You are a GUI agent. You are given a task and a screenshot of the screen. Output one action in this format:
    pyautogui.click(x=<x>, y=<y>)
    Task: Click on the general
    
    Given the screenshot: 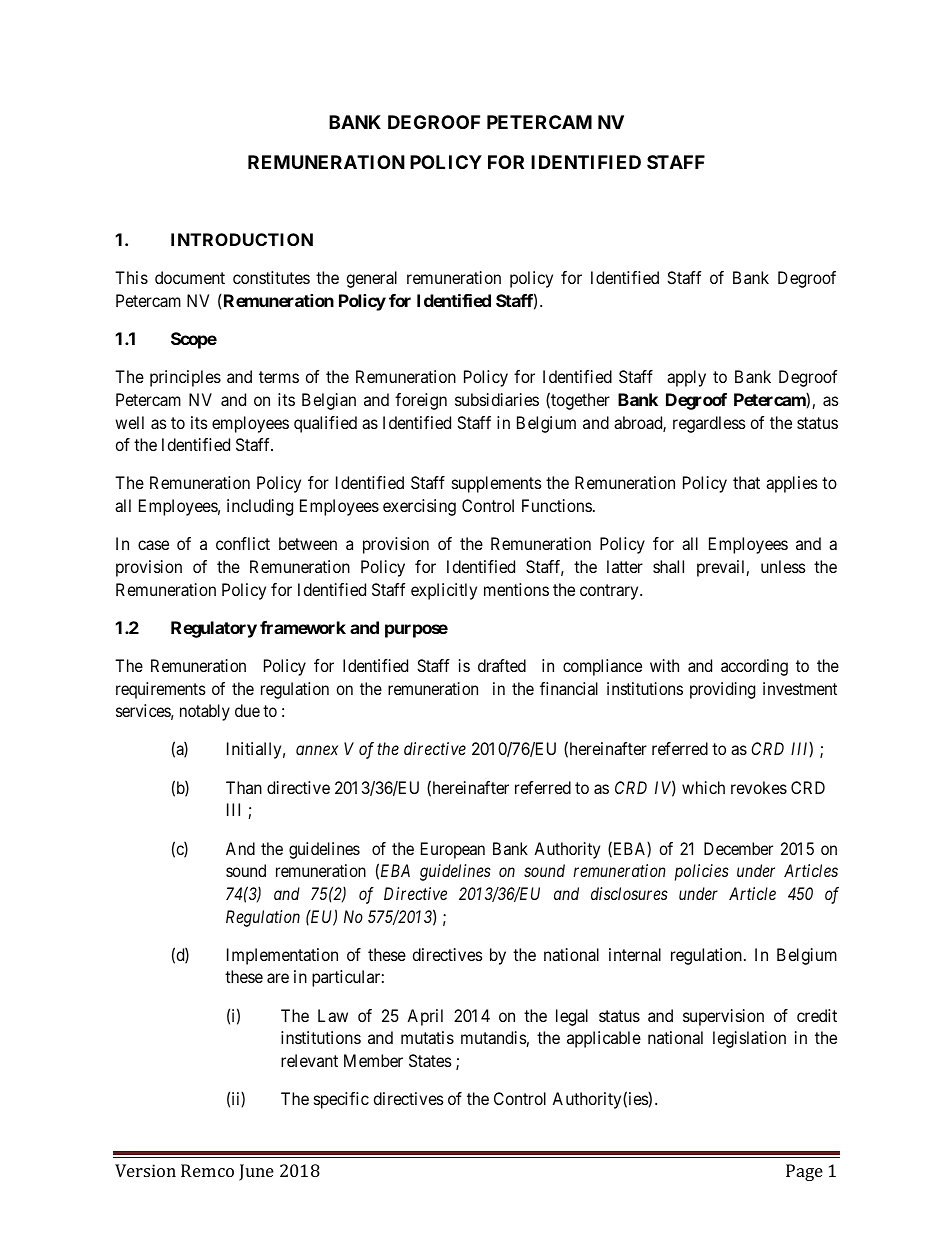 What is the action you would take?
    pyautogui.click(x=372, y=279)
